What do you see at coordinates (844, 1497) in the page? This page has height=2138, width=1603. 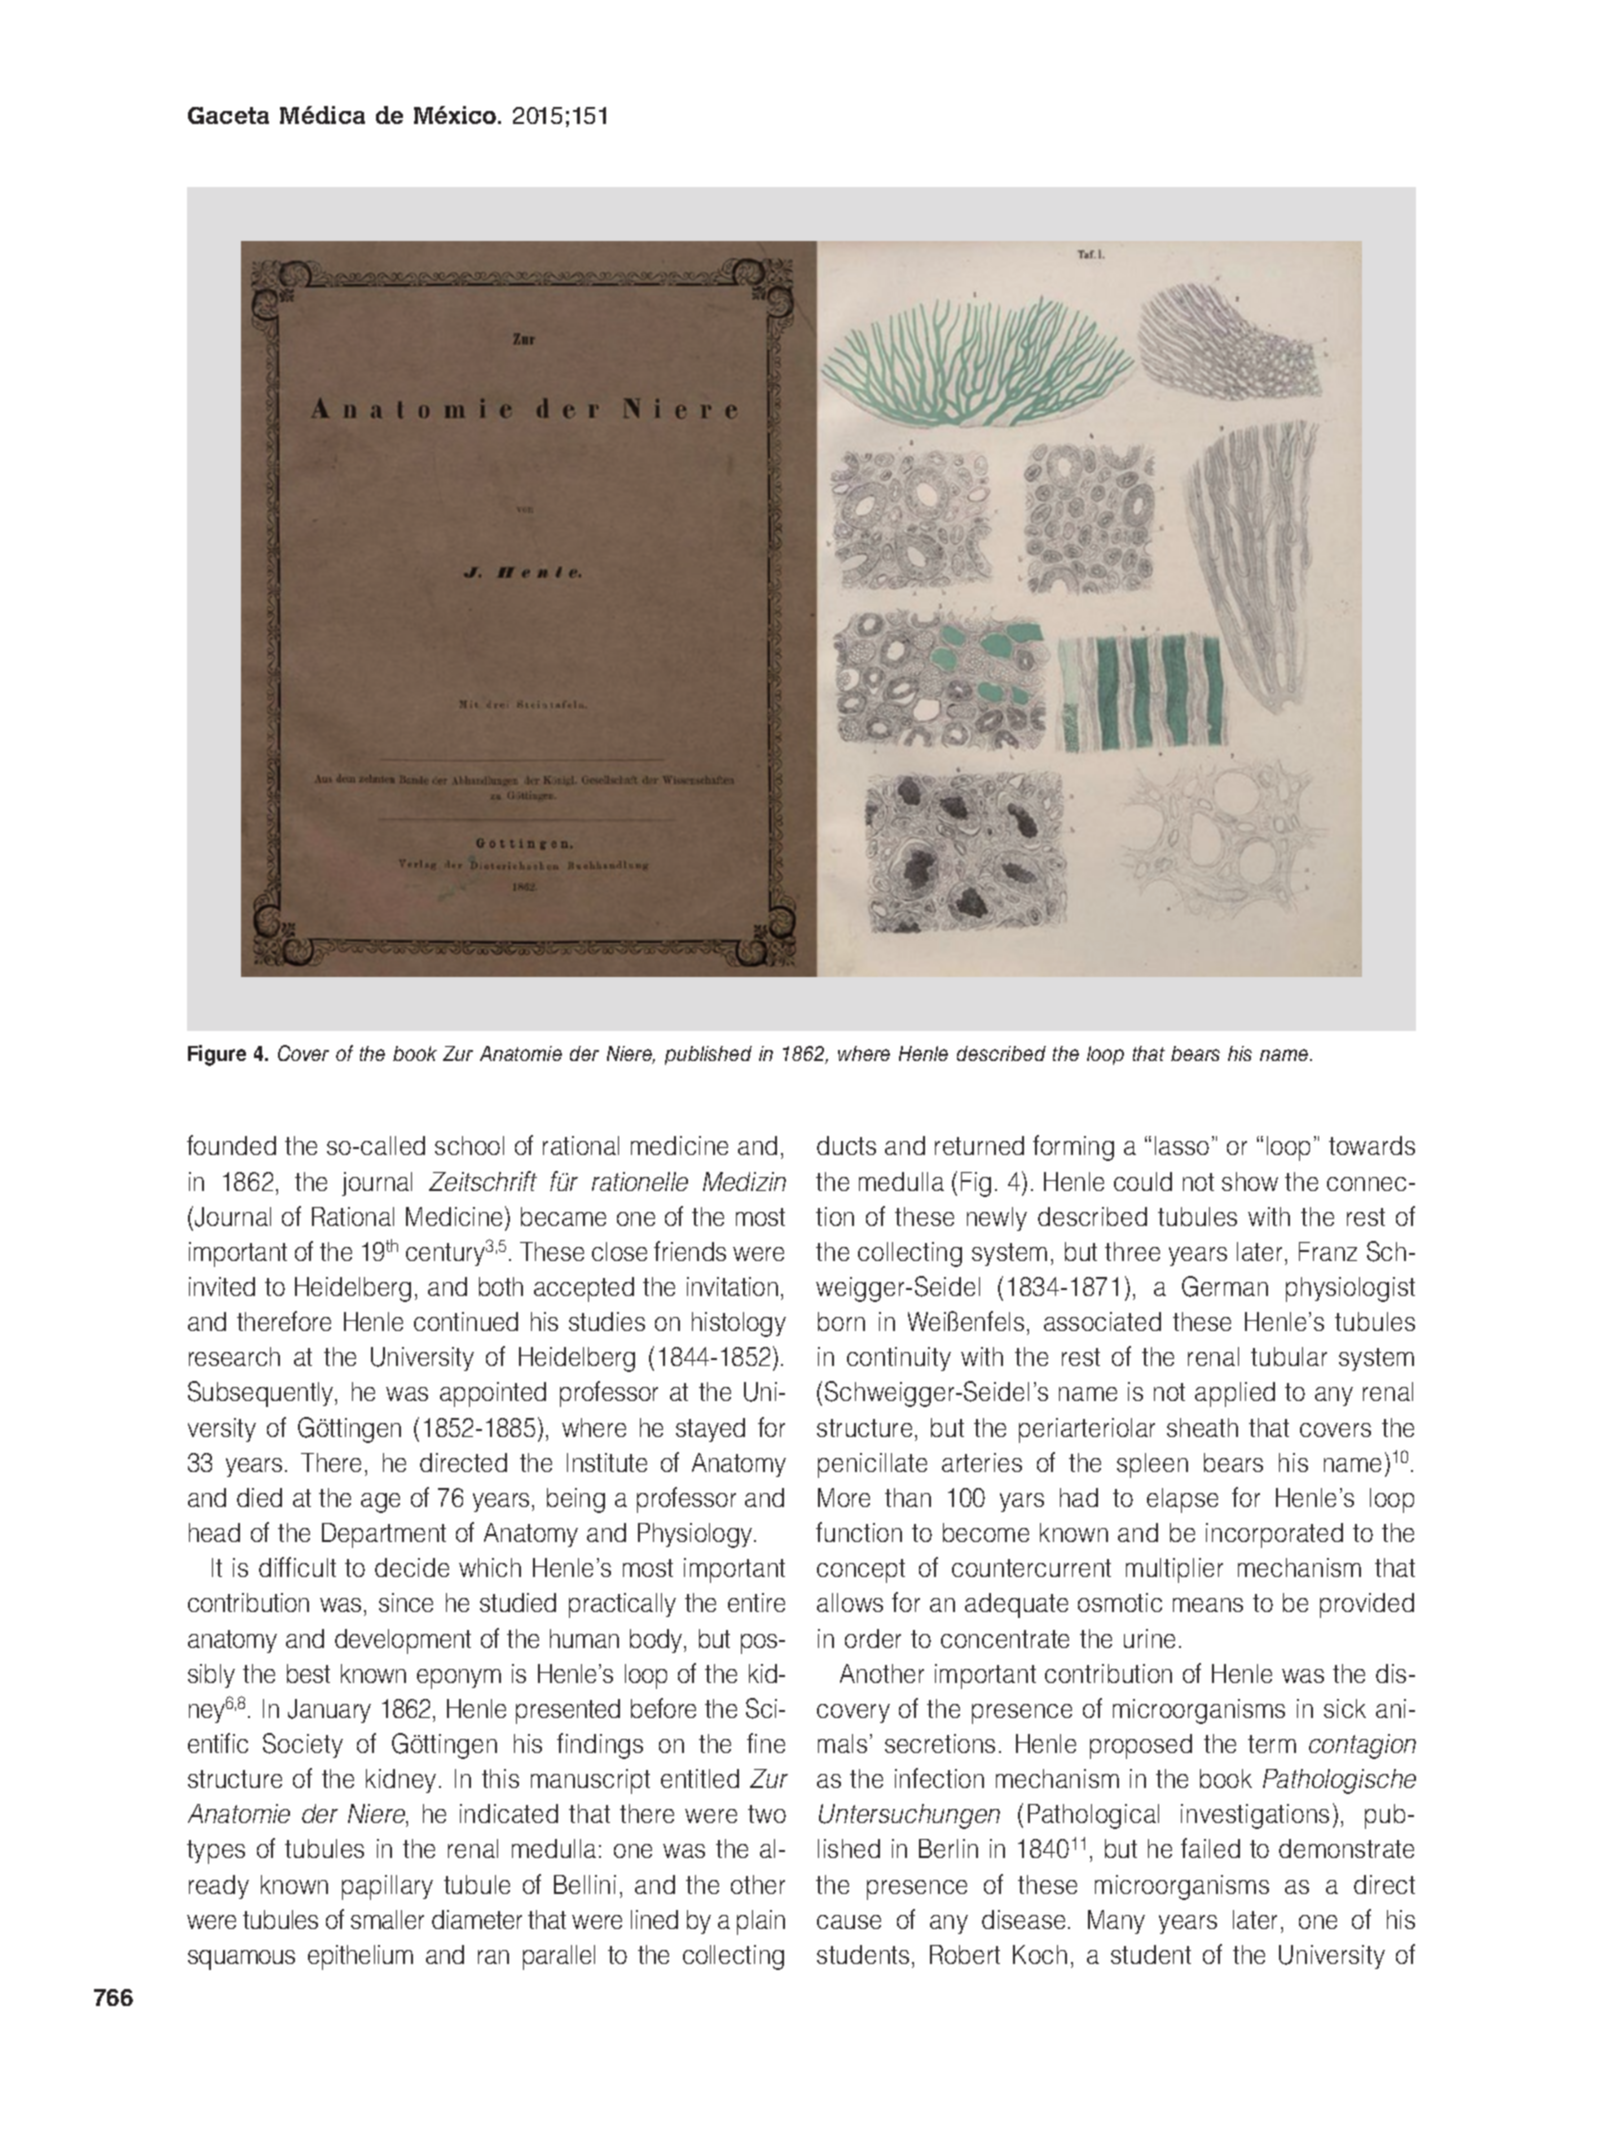 I see `More` at bounding box center [844, 1497].
